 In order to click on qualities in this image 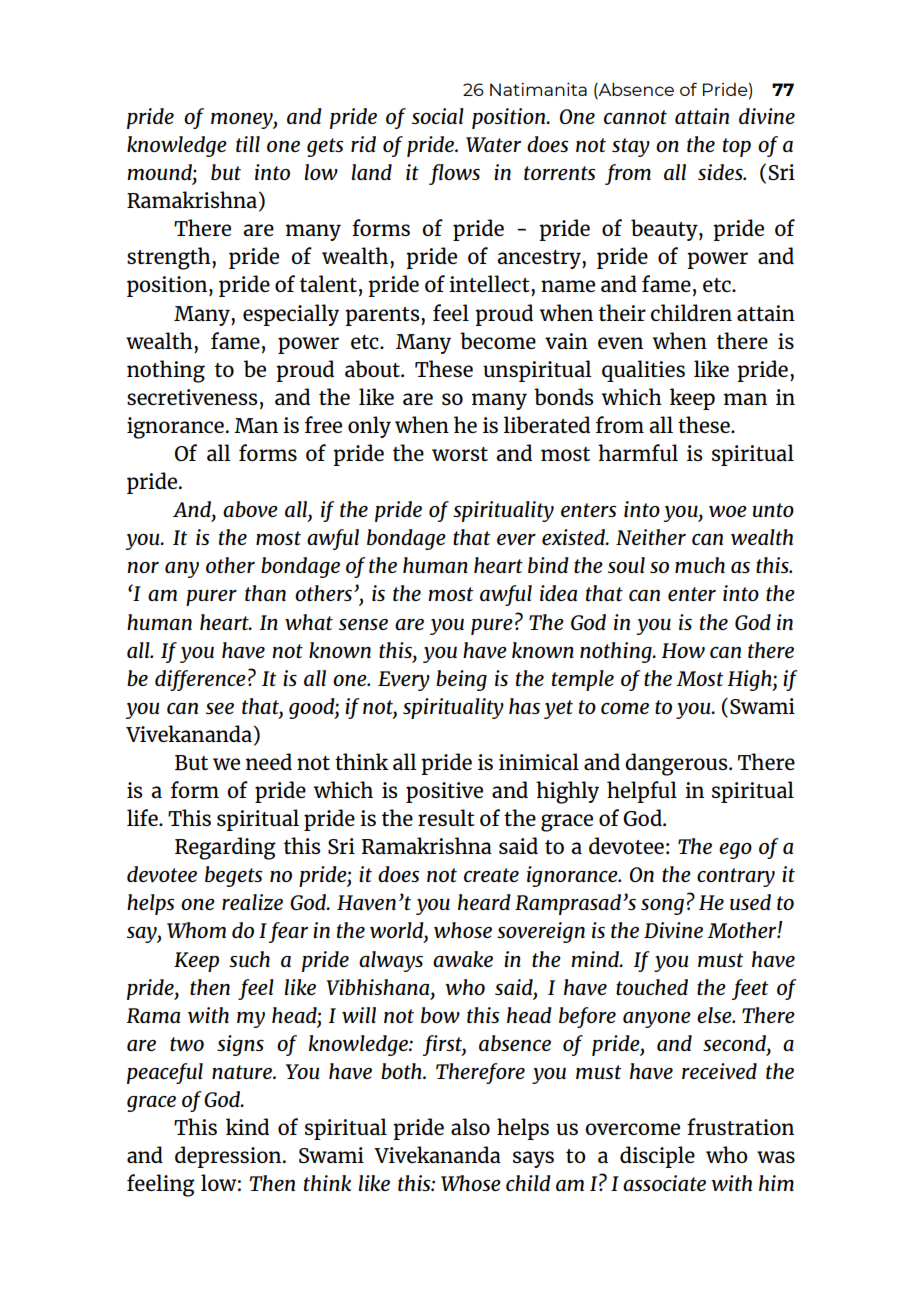, I will do `click(643, 371)`.
